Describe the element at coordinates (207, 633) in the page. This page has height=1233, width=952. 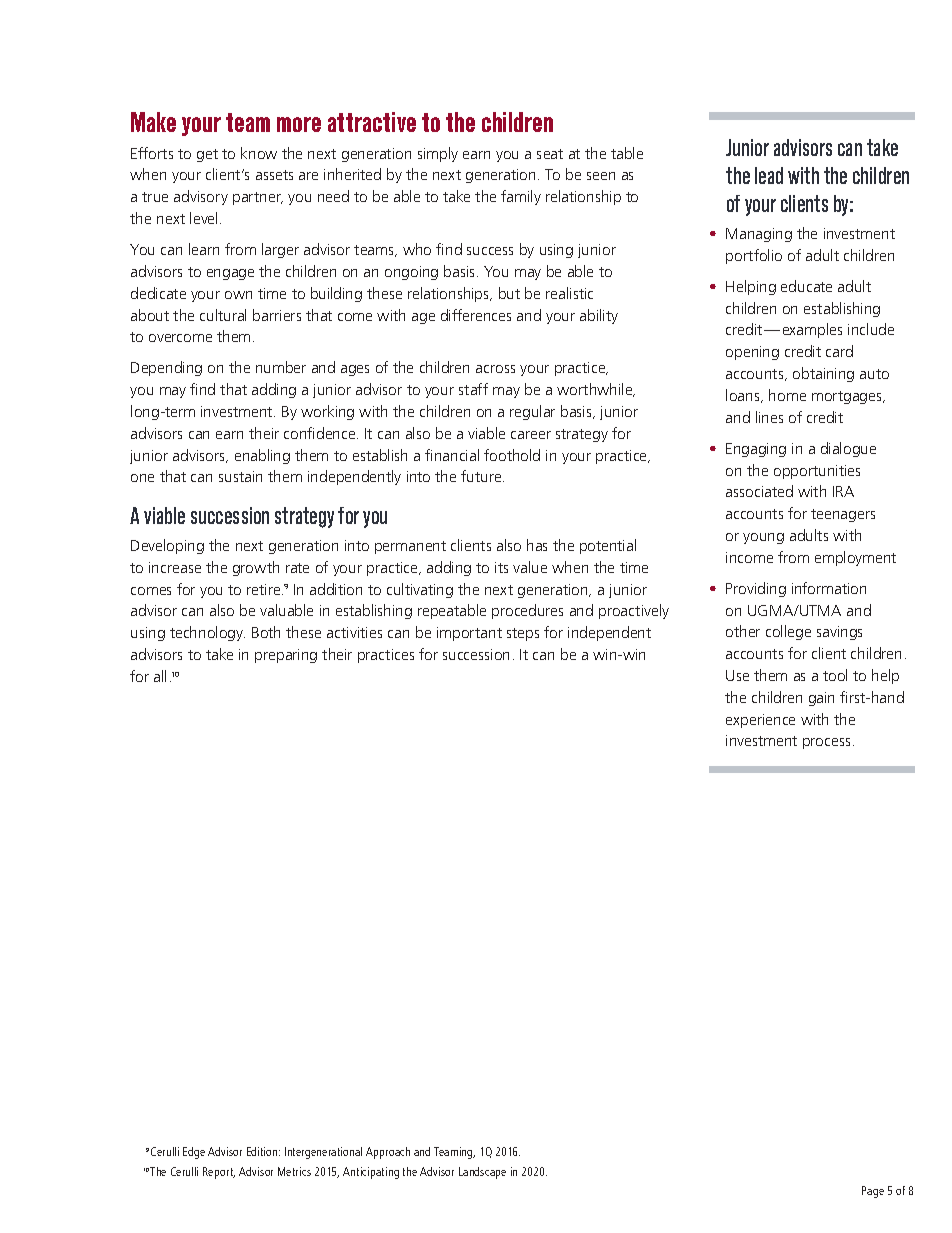
I see `technology` at that location.
